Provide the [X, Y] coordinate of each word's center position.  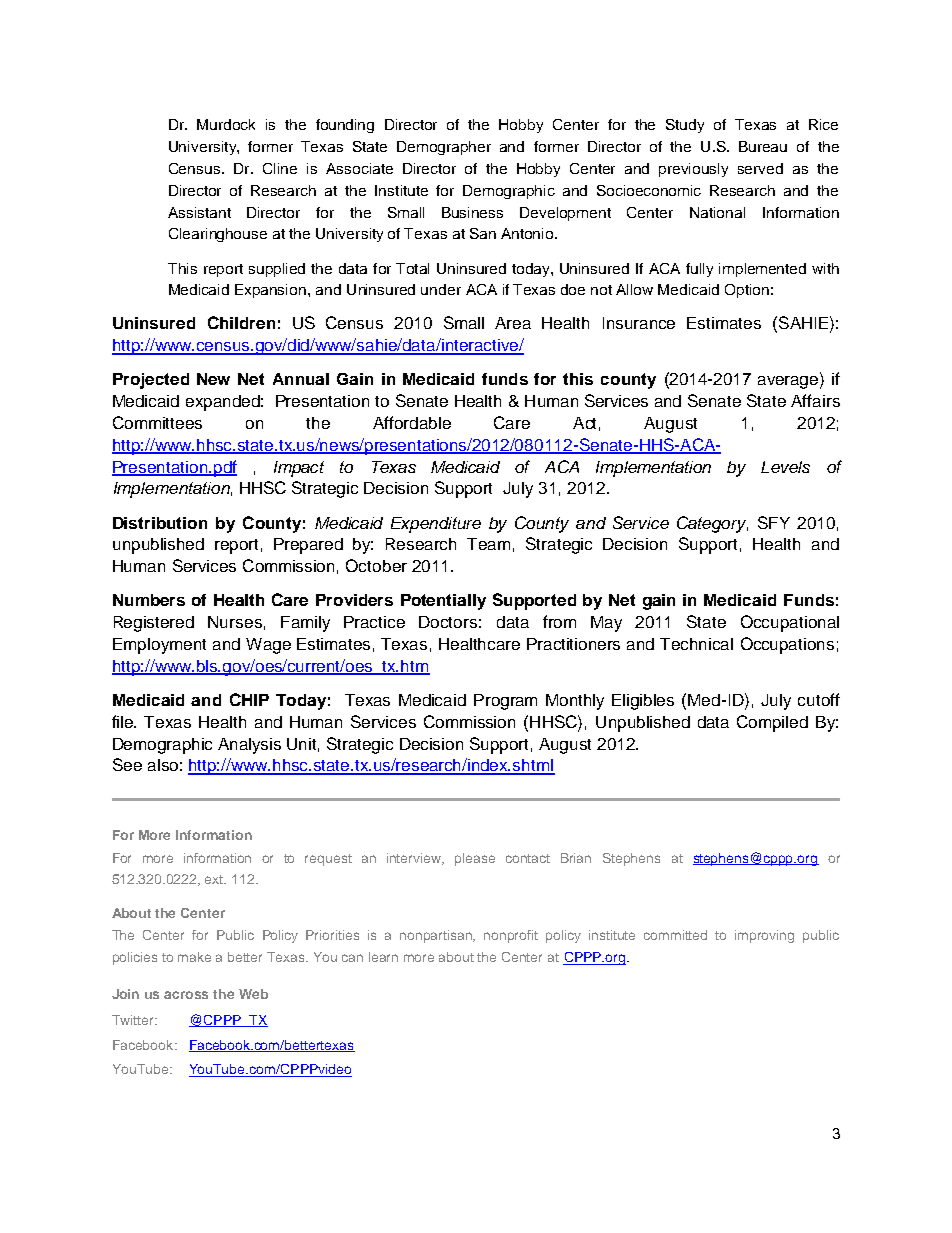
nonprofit [511, 936]
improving [764, 936]
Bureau [763, 146]
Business [472, 212]
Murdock [226, 124]
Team [488, 544]
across [186, 995]
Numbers [149, 600]
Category [712, 524]
